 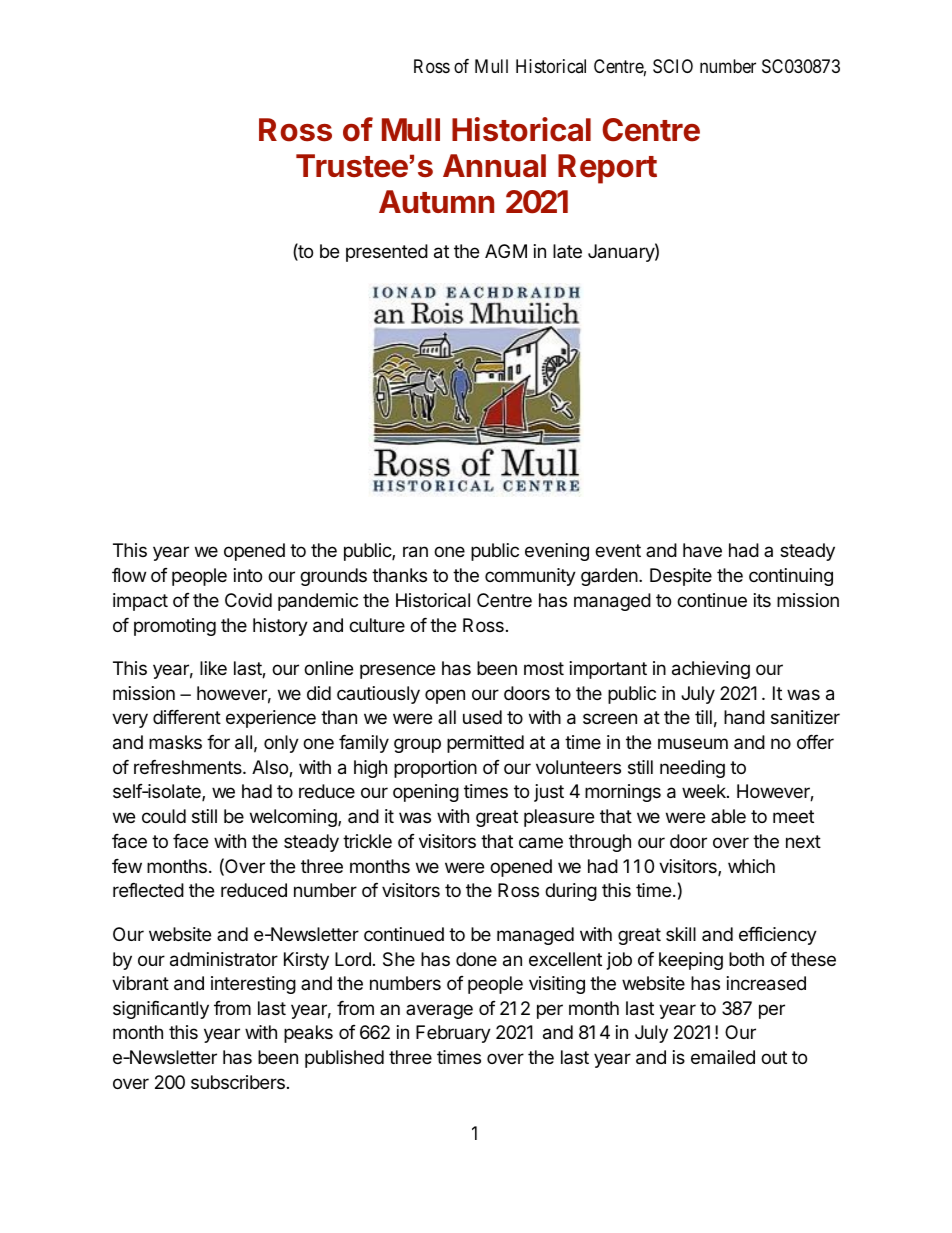 I want to click on community, so click(x=530, y=577).
